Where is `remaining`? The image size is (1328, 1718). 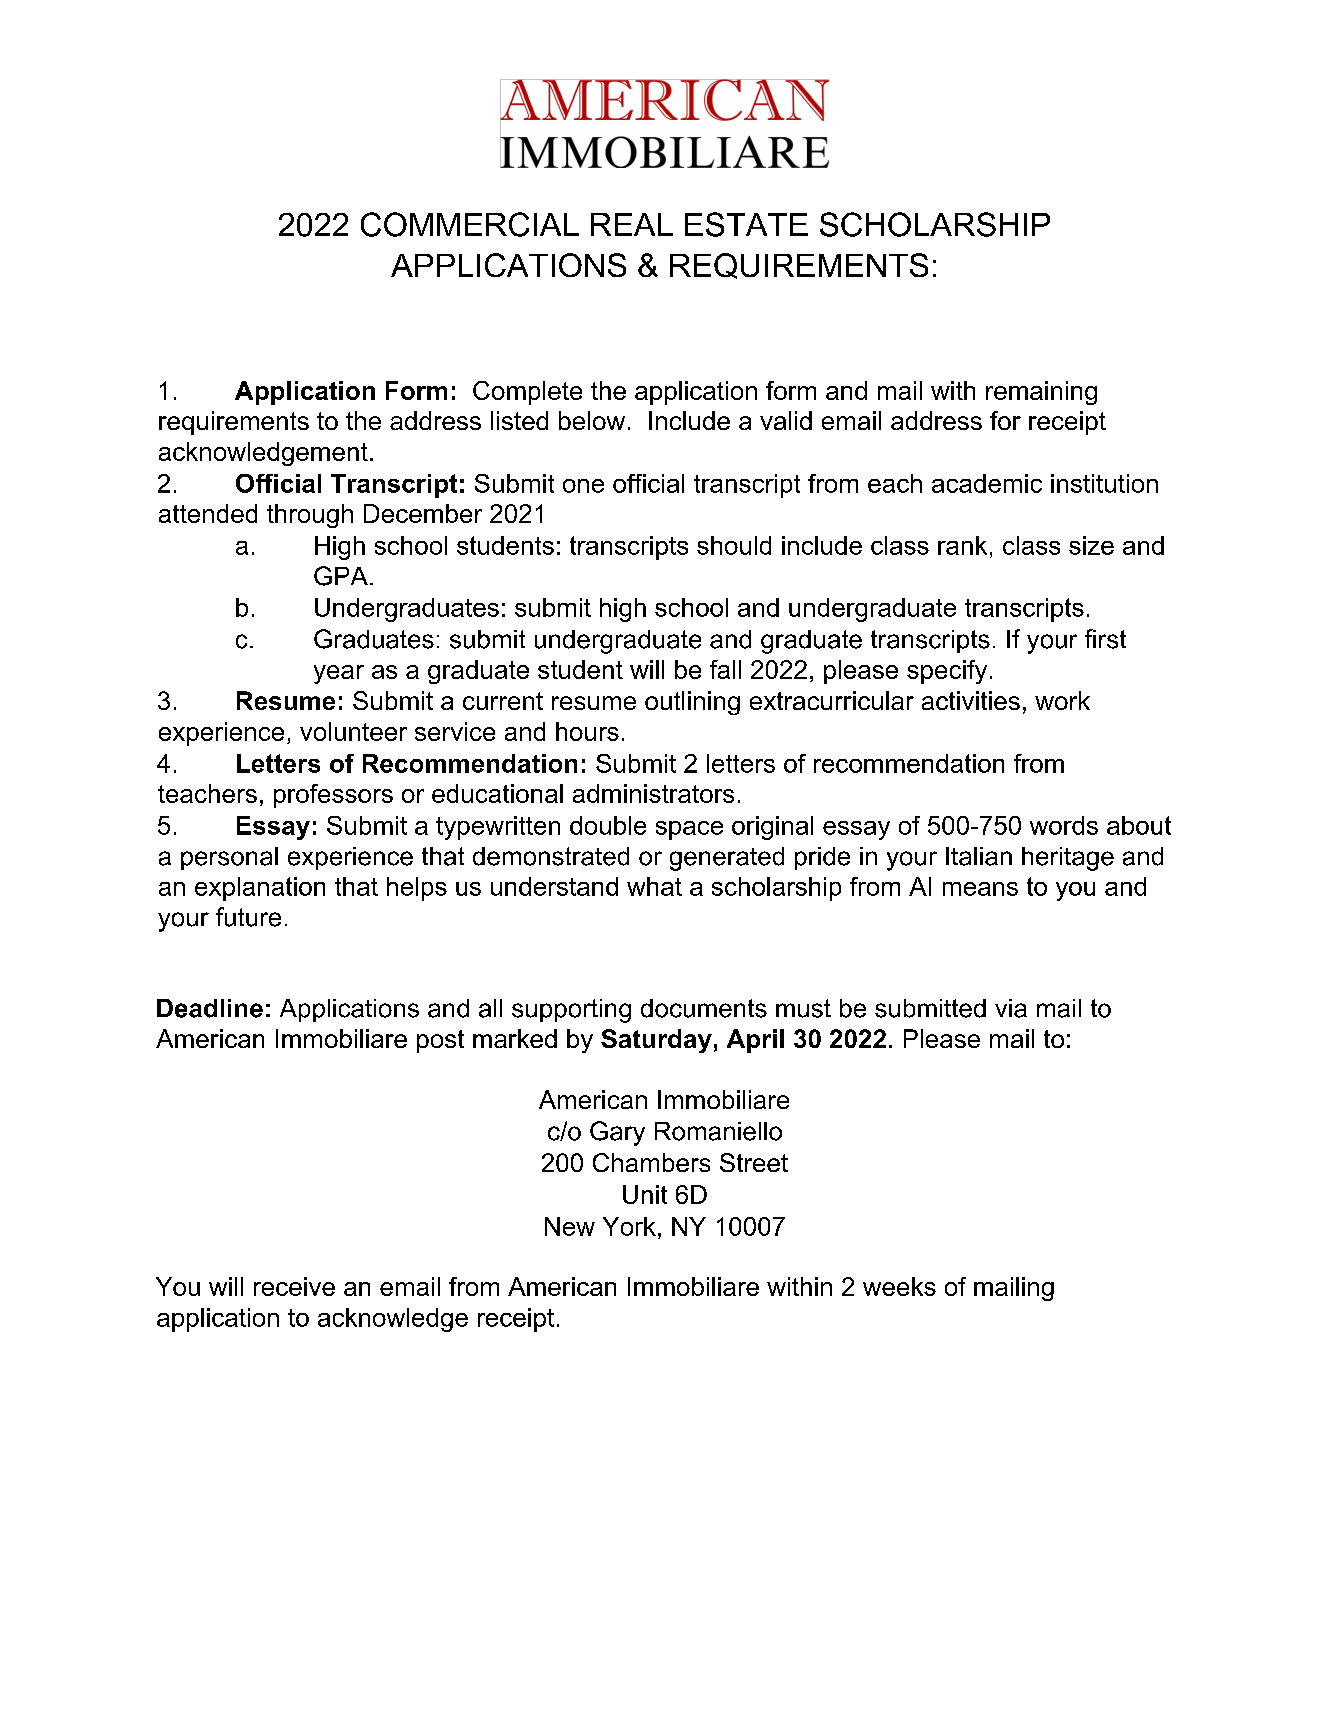
remaining is located at coordinates (1041, 393).
